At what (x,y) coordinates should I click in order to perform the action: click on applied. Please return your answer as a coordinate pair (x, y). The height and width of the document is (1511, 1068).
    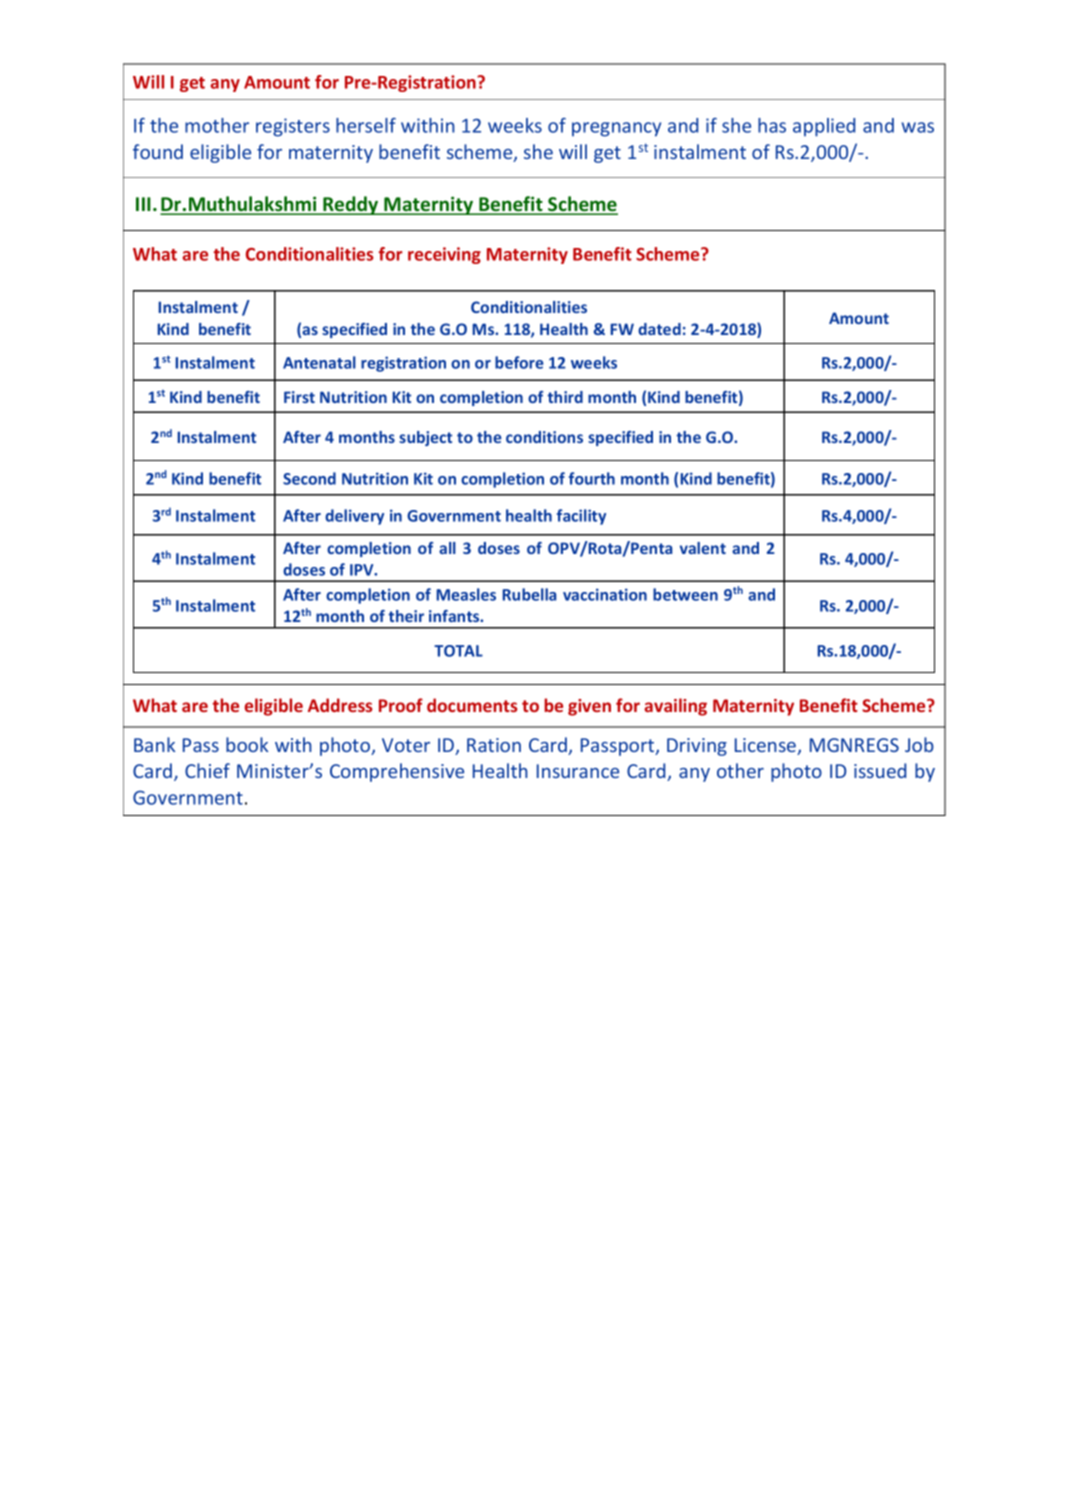
    Looking at the image, I should click on (824, 127).
